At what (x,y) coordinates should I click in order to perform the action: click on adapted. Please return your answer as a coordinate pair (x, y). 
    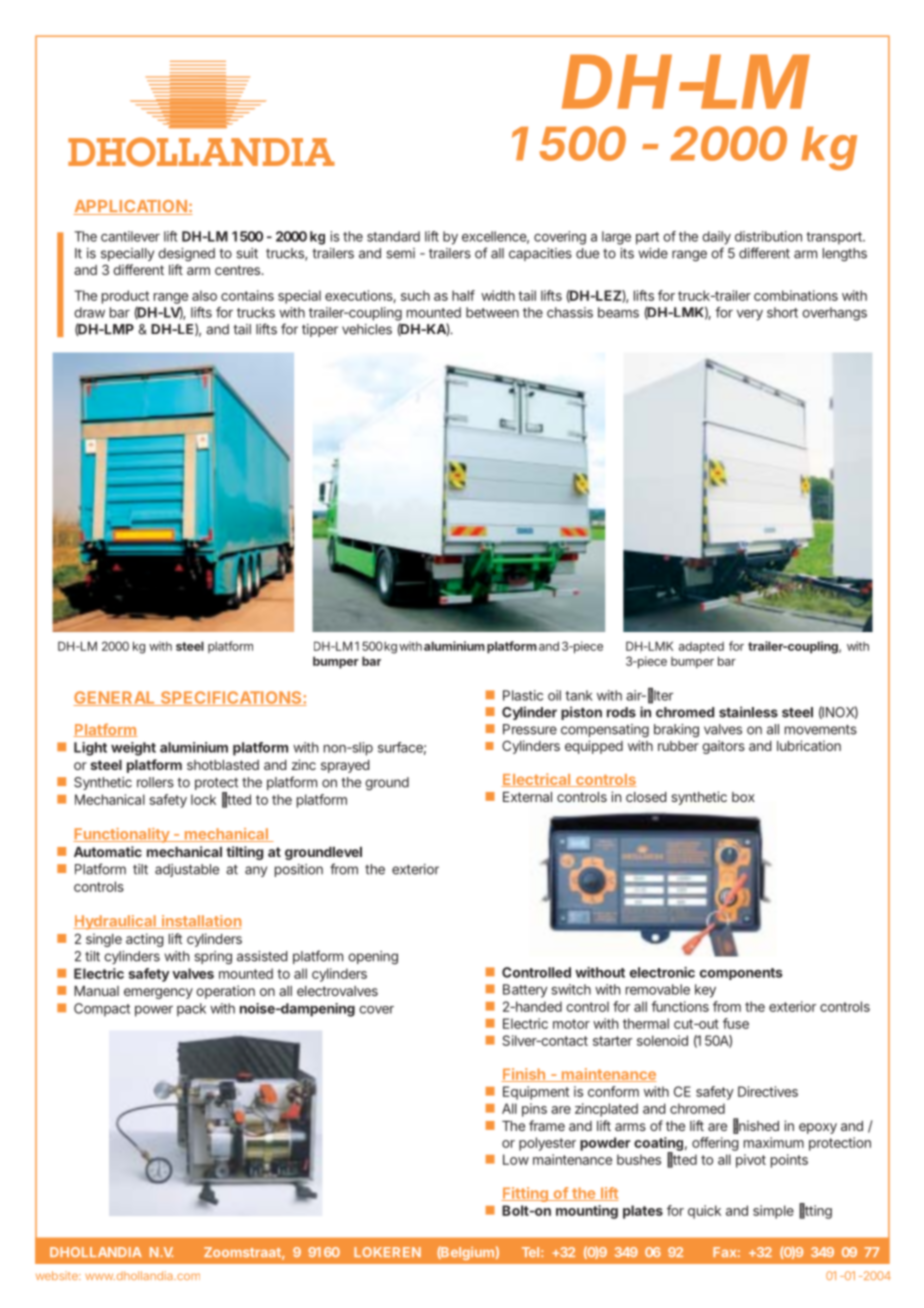
    Looking at the image, I should click on (701, 648).
